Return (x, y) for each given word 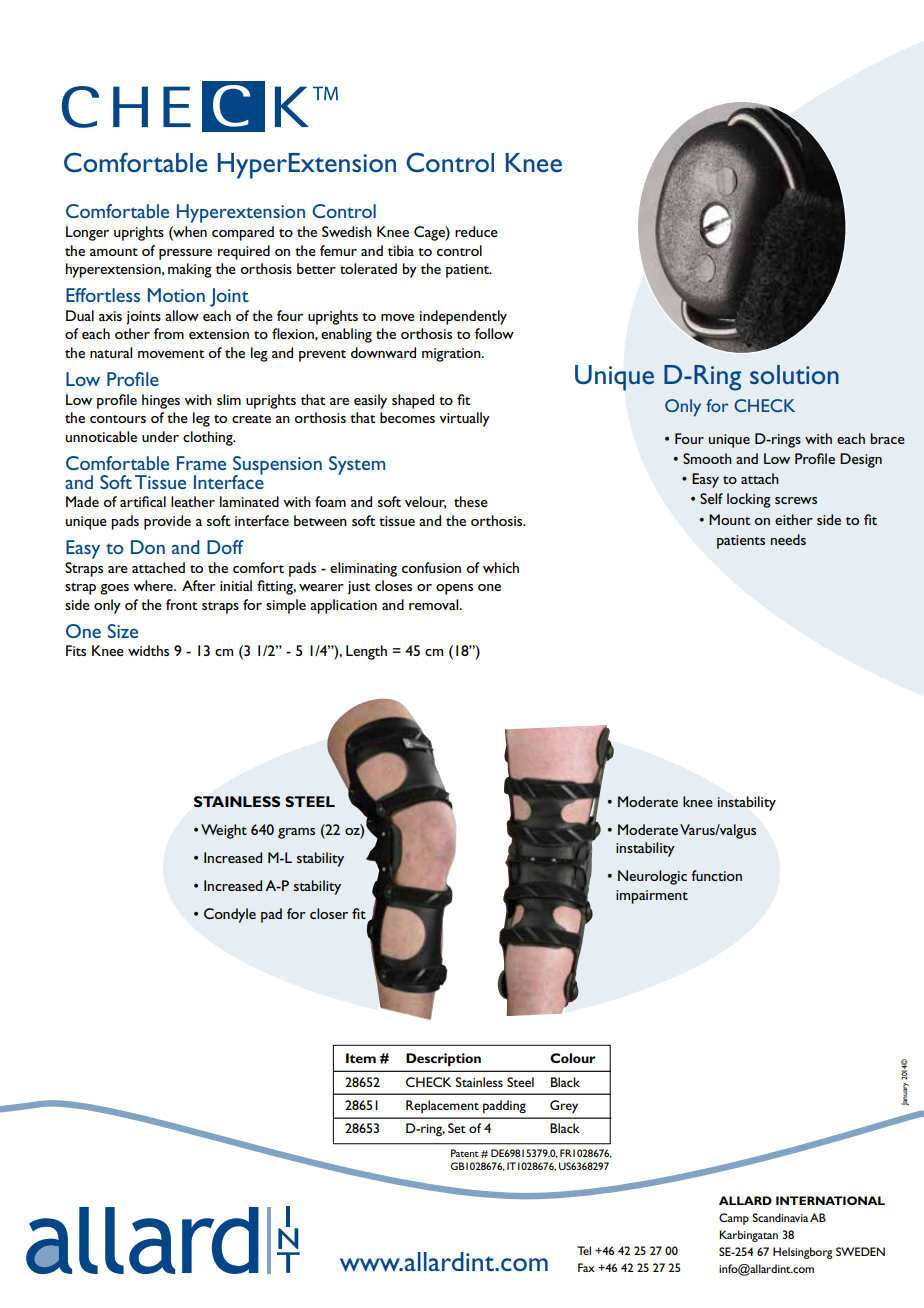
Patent (465, 1153)
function (716, 875)
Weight (224, 831)
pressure (185, 254)
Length (366, 652)
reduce (476, 231)
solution (794, 374)
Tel (584, 1250)
